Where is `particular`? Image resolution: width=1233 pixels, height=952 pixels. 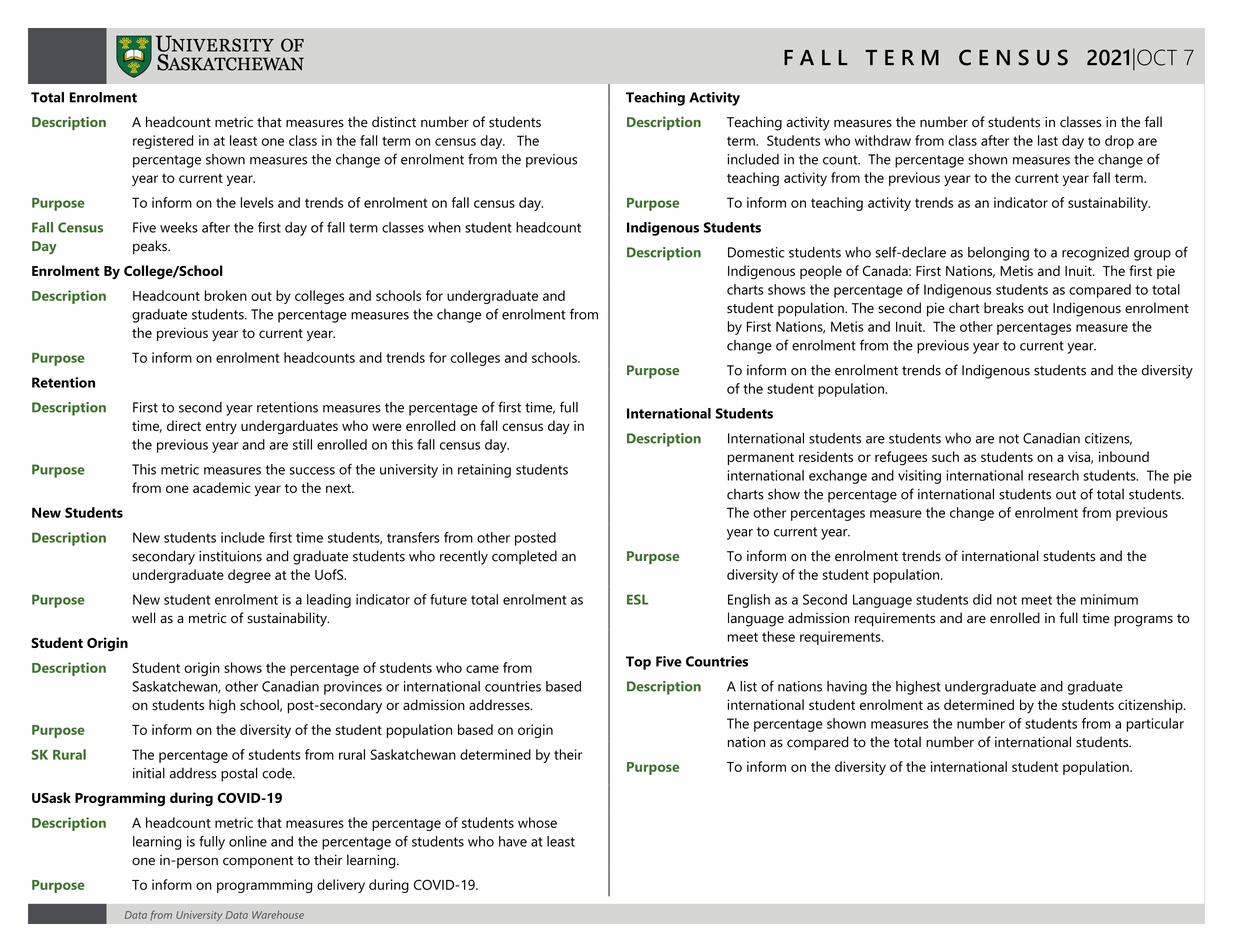
particular is located at coordinates (1155, 725).
